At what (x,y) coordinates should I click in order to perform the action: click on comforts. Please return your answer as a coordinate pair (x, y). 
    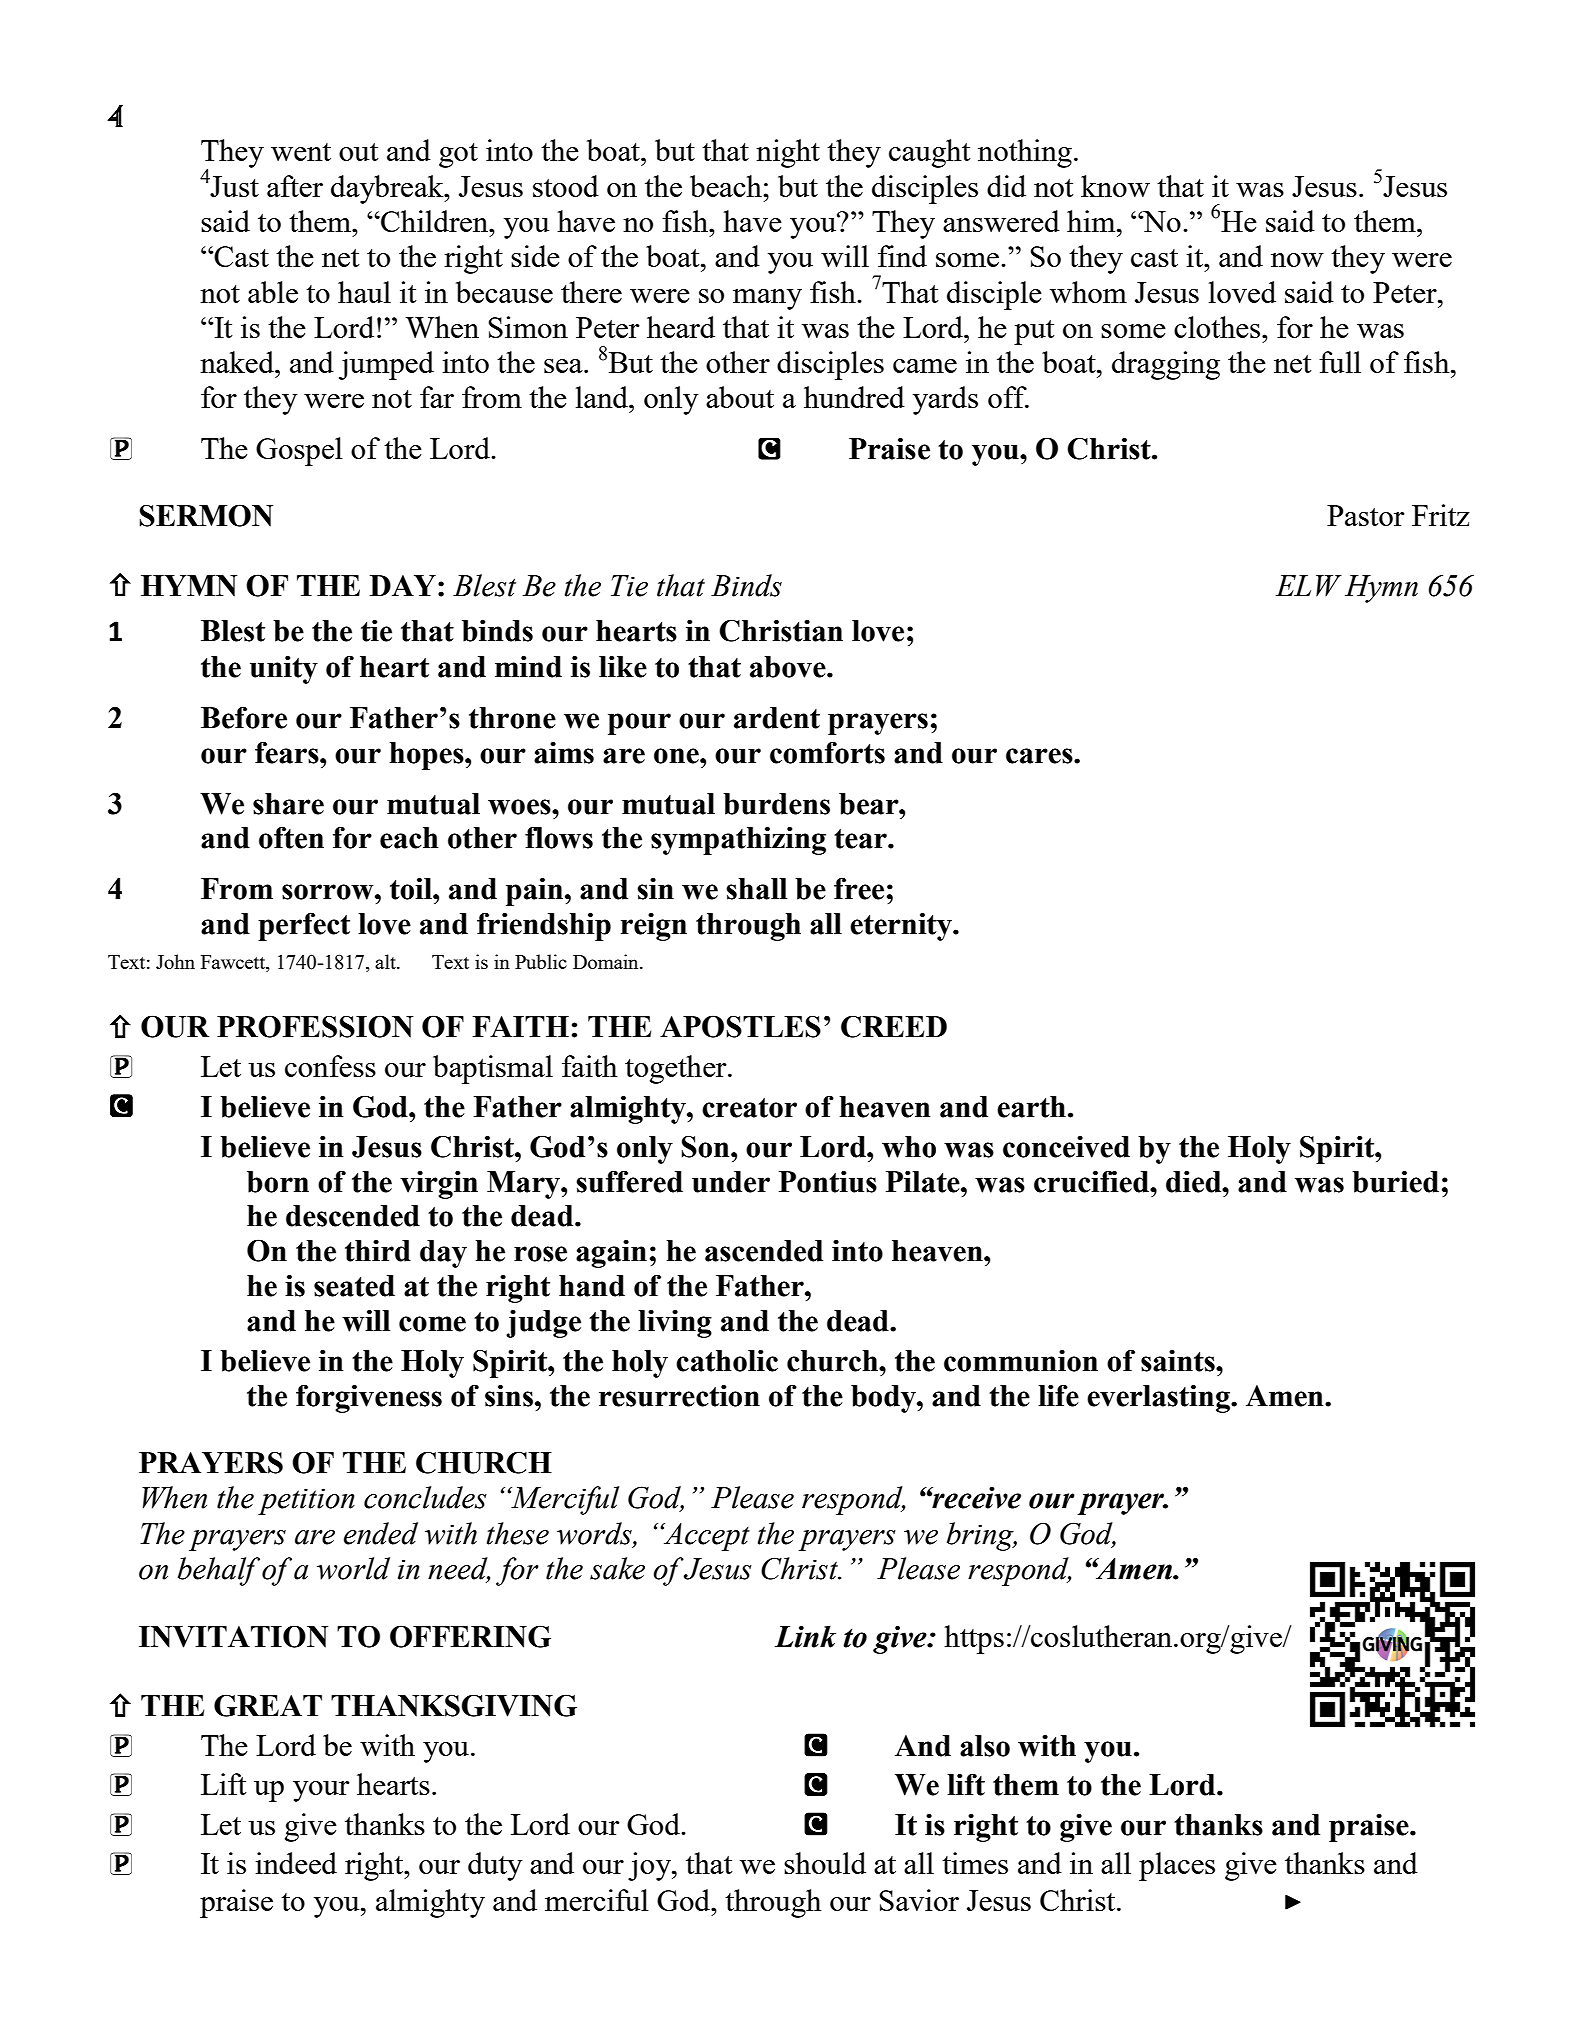
    Looking at the image, I should click on (827, 752).
